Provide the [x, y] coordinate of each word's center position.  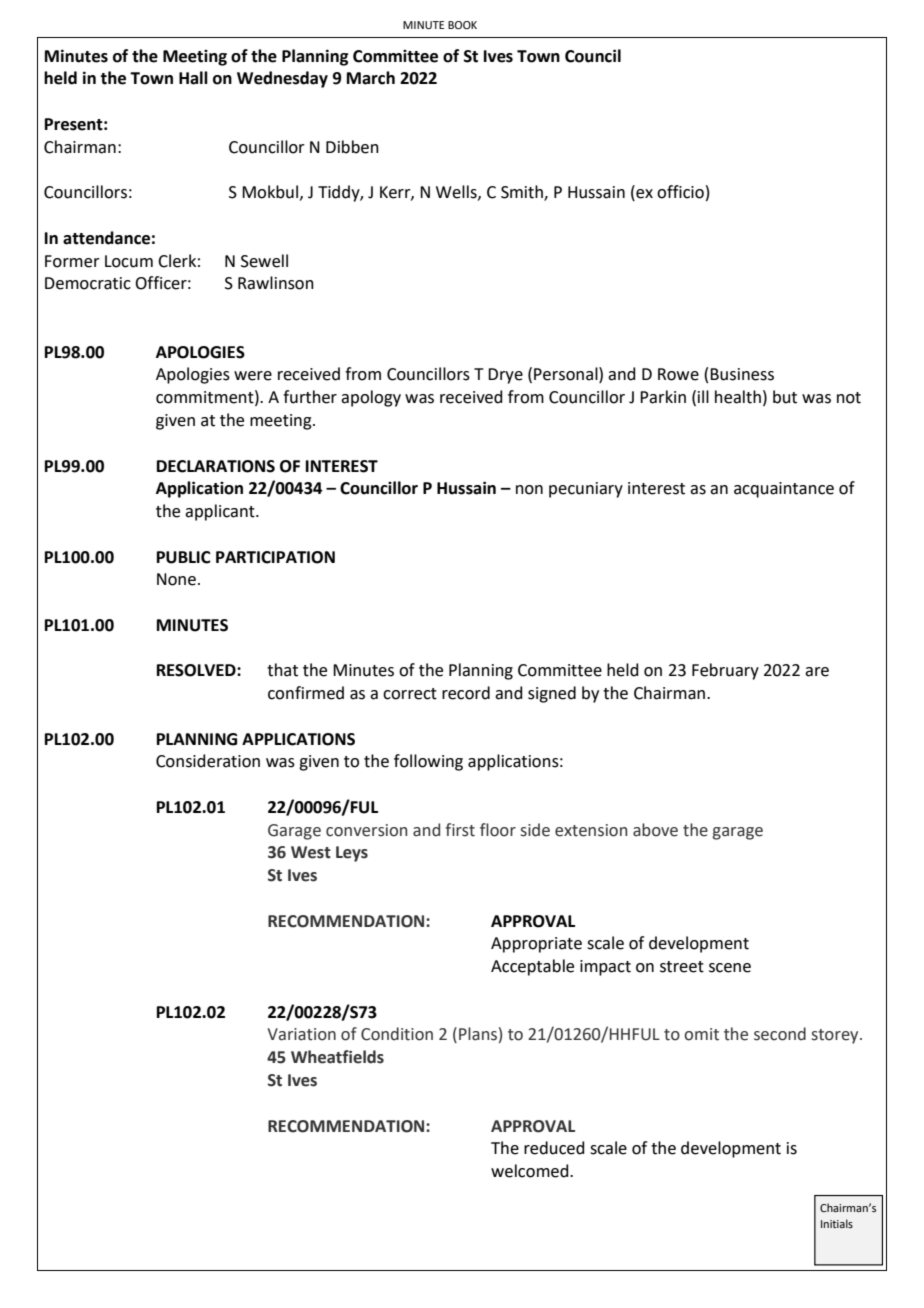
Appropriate [536, 945]
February [725, 671]
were [253, 376]
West [311, 852]
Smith [523, 193]
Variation [302, 1034]
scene [730, 968]
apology [371, 398]
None [176, 579]
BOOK [462, 25]
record [466, 693]
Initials [837, 1223]
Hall [193, 78]
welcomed [531, 1171]
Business [742, 374]
